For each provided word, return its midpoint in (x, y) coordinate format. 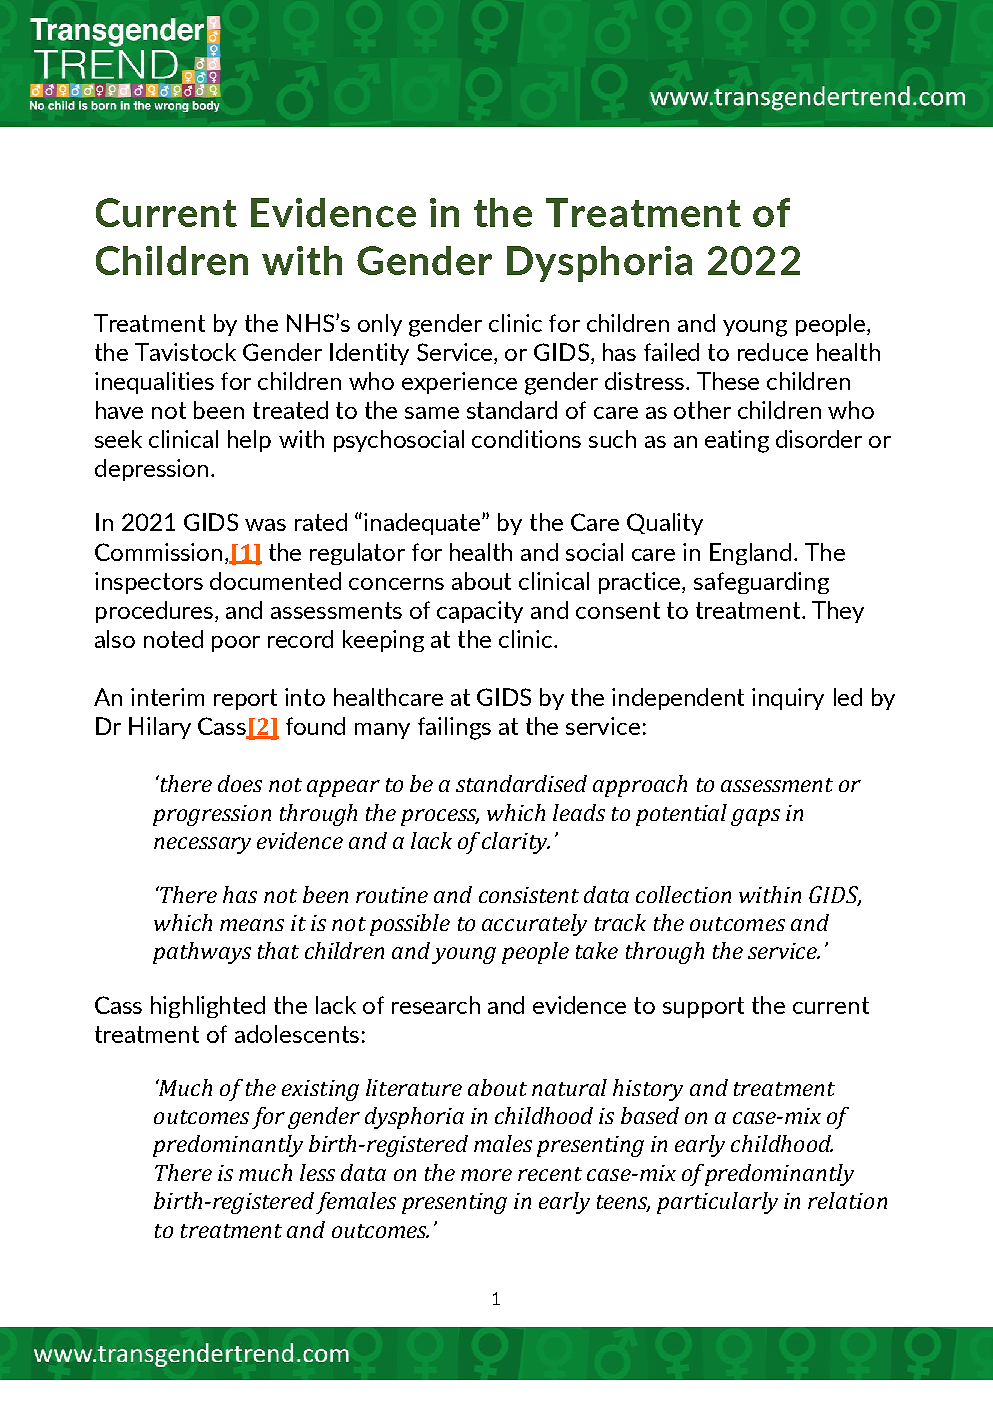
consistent (529, 895)
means (252, 925)
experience (459, 383)
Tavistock (185, 352)
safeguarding (761, 583)
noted (173, 639)
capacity (480, 612)
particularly (717, 1203)
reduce (773, 352)
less (317, 1172)
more (486, 1175)
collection (683, 894)
